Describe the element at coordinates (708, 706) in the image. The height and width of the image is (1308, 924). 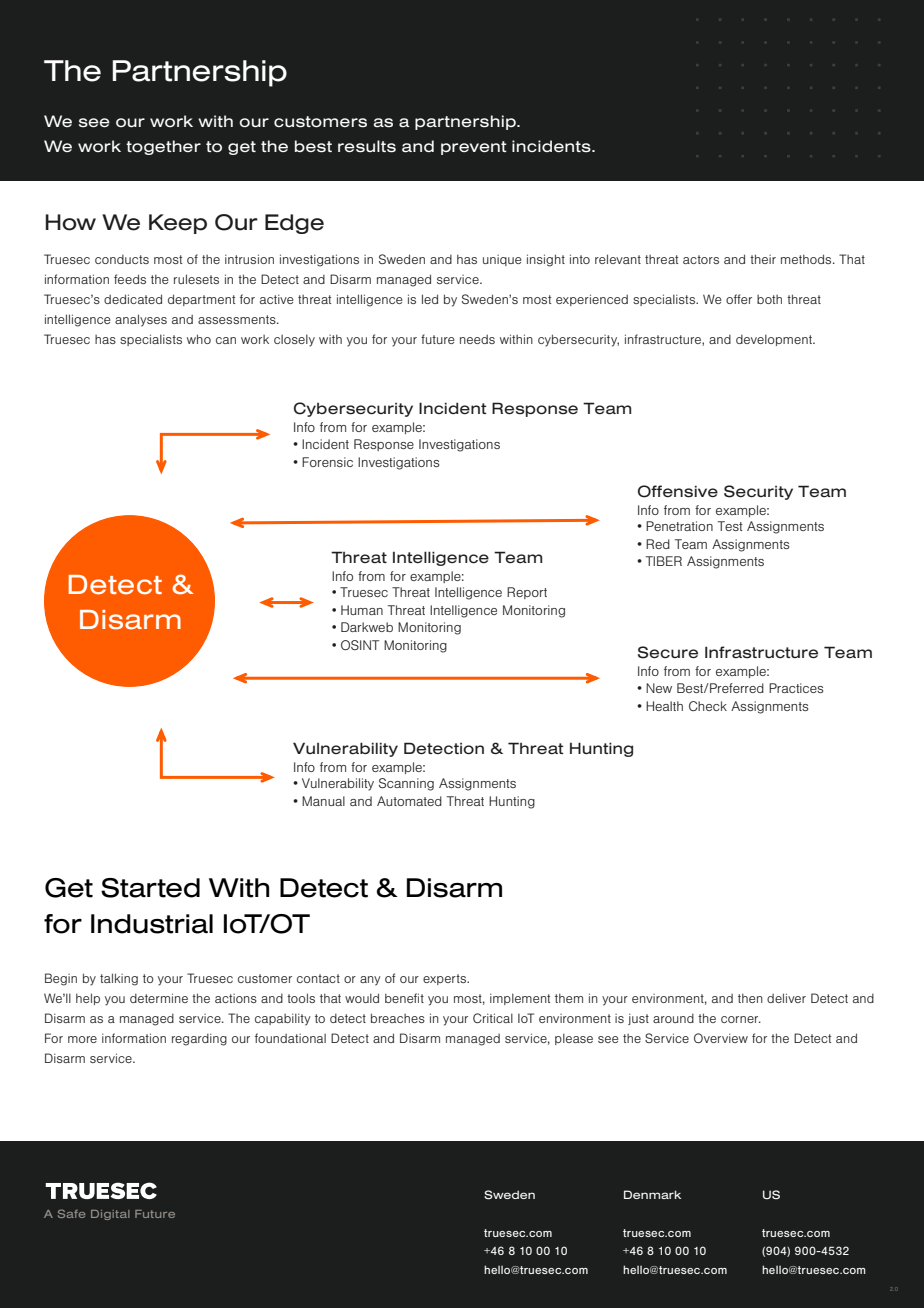
I see `Check` at that location.
